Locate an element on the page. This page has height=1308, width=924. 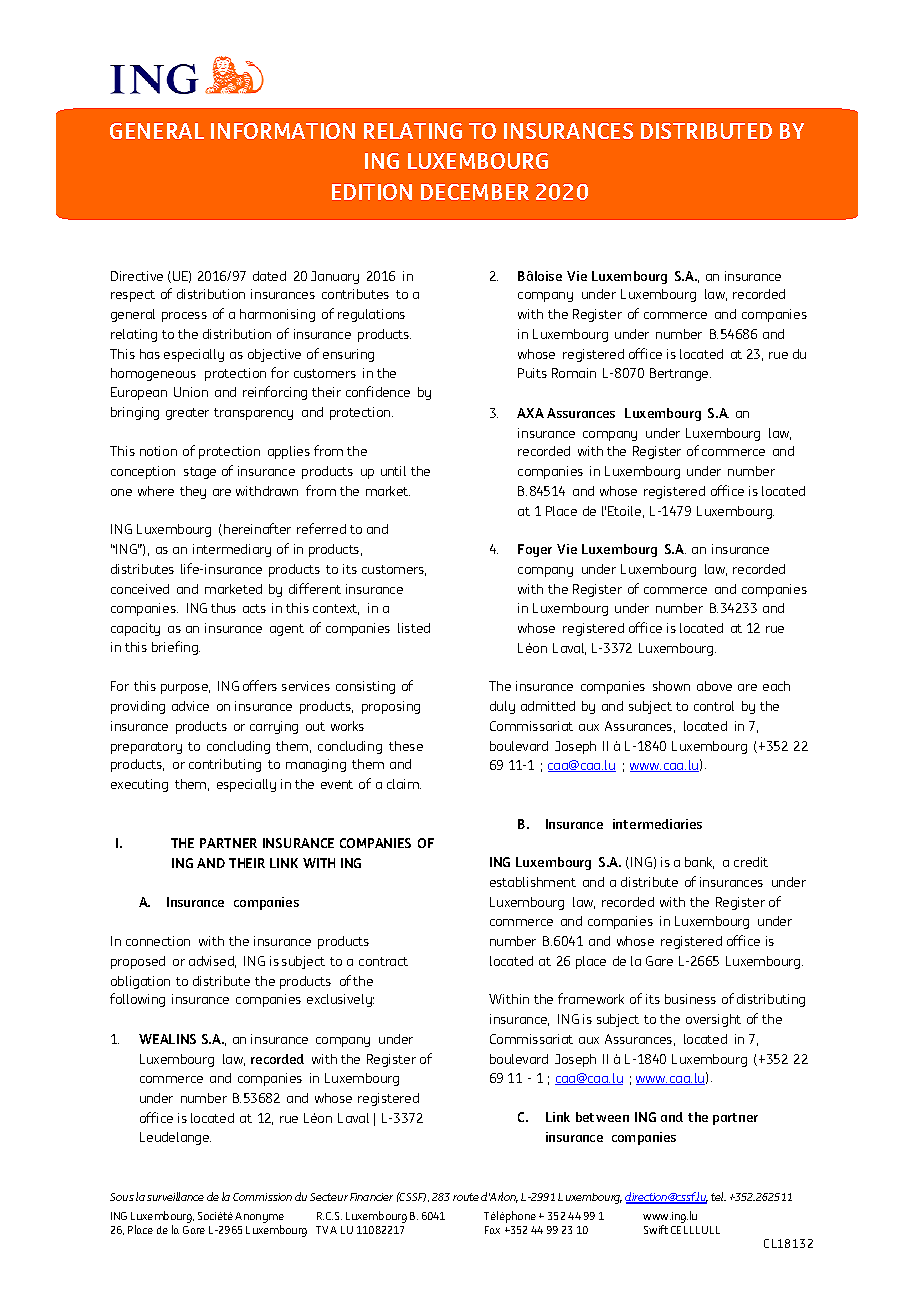
they is located at coordinates (193, 492).
